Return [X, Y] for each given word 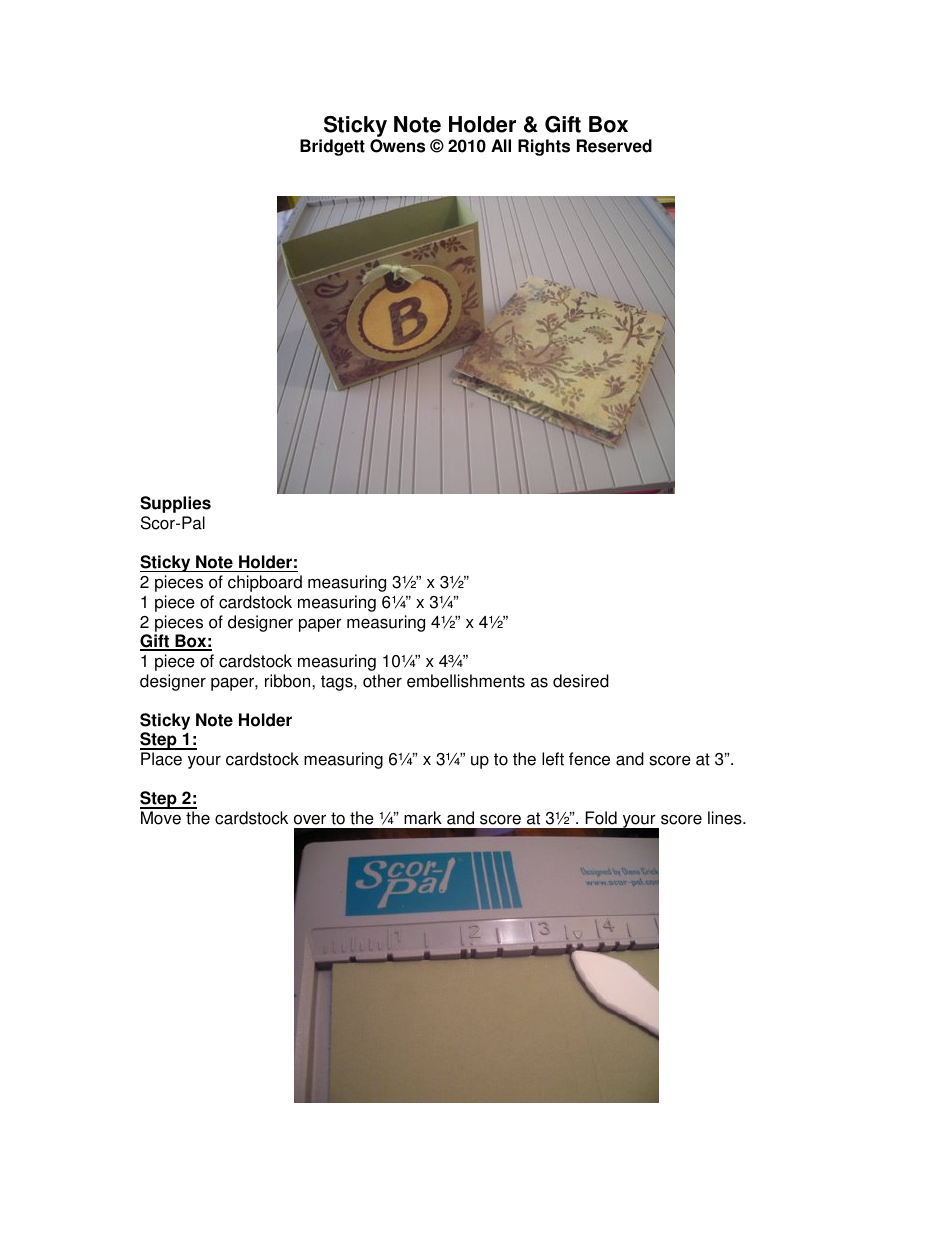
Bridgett [332, 147]
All [501, 145]
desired [581, 681]
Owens [397, 146]
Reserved [614, 146]
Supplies [175, 504]
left [553, 759]
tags [338, 683]
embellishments [466, 681]
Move [161, 818]
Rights [544, 147]
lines [726, 818]
